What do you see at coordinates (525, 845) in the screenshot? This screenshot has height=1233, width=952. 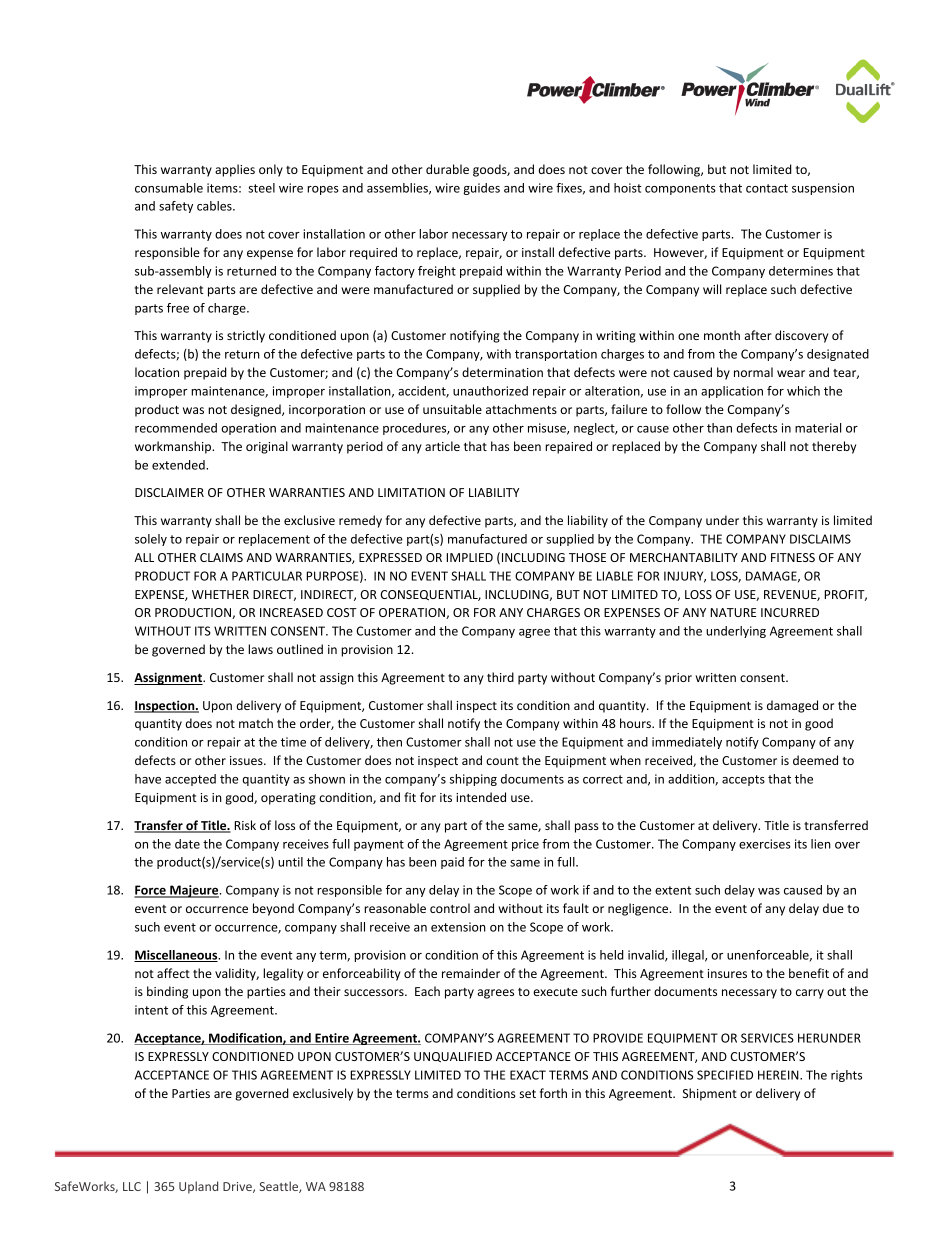 I see `price` at bounding box center [525, 845].
